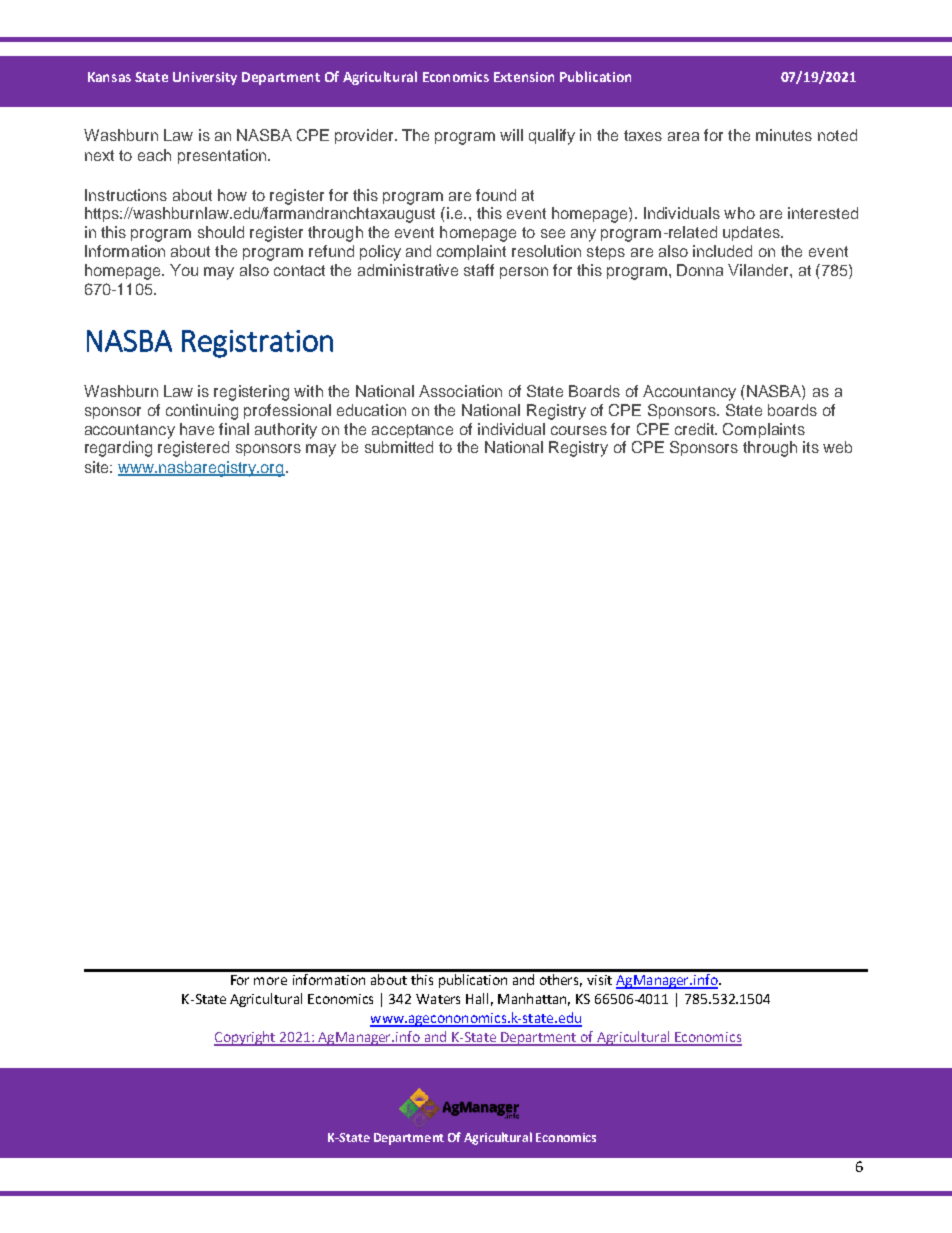 This screenshot has height=1233, width=952. What do you see at coordinates (599, 980) in the screenshot?
I see `visit` at bounding box center [599, 980].
